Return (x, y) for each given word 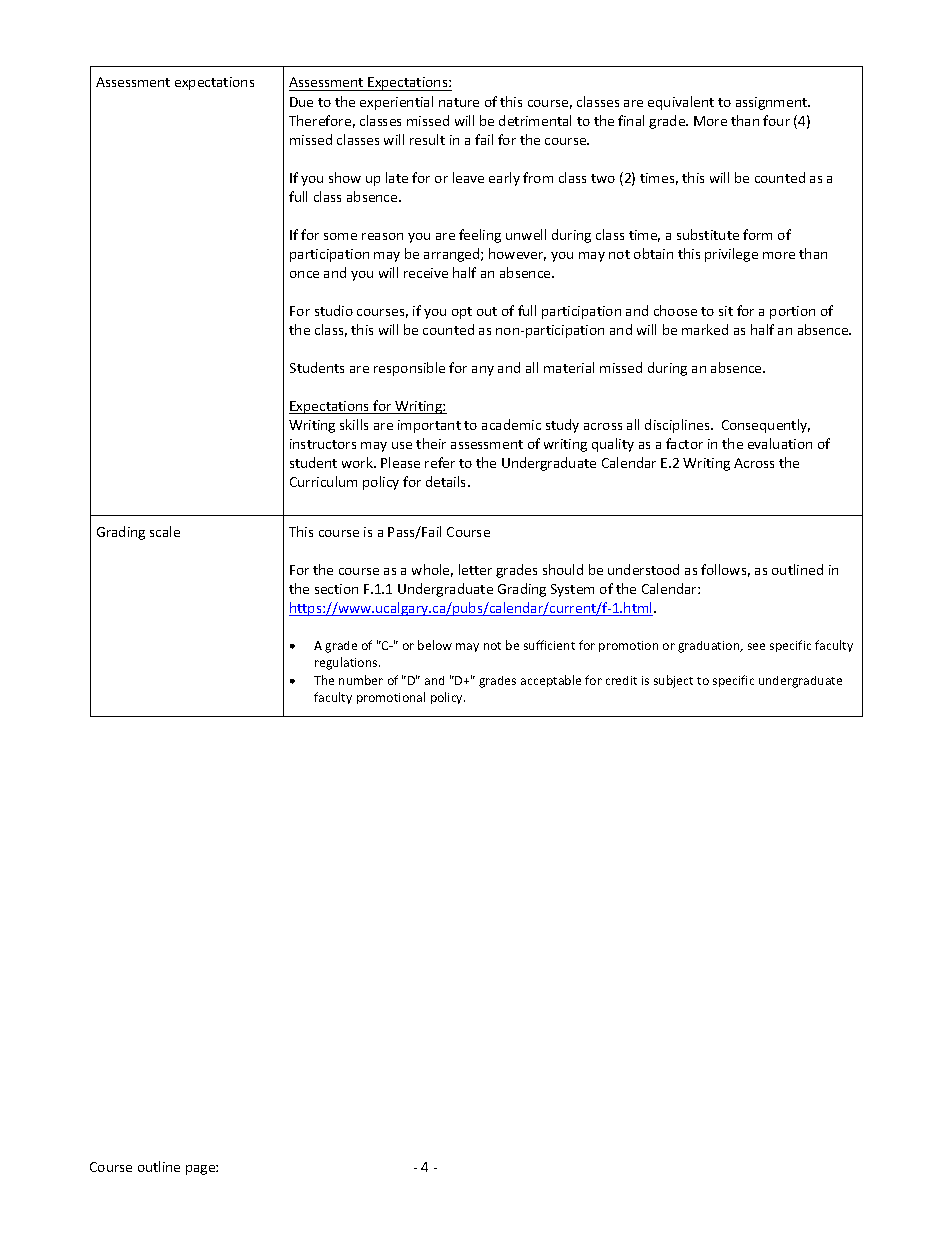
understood (643, 569)
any (483, 371)
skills (354, 424)
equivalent (681, 103)
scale (165, 531)
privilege (731, 255)
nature (459, 102)
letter (475, 569)
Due (301, 102)
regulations (347, 663)
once (304, 274)
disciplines (678, 426)
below (435, 645)
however (517, 254)
